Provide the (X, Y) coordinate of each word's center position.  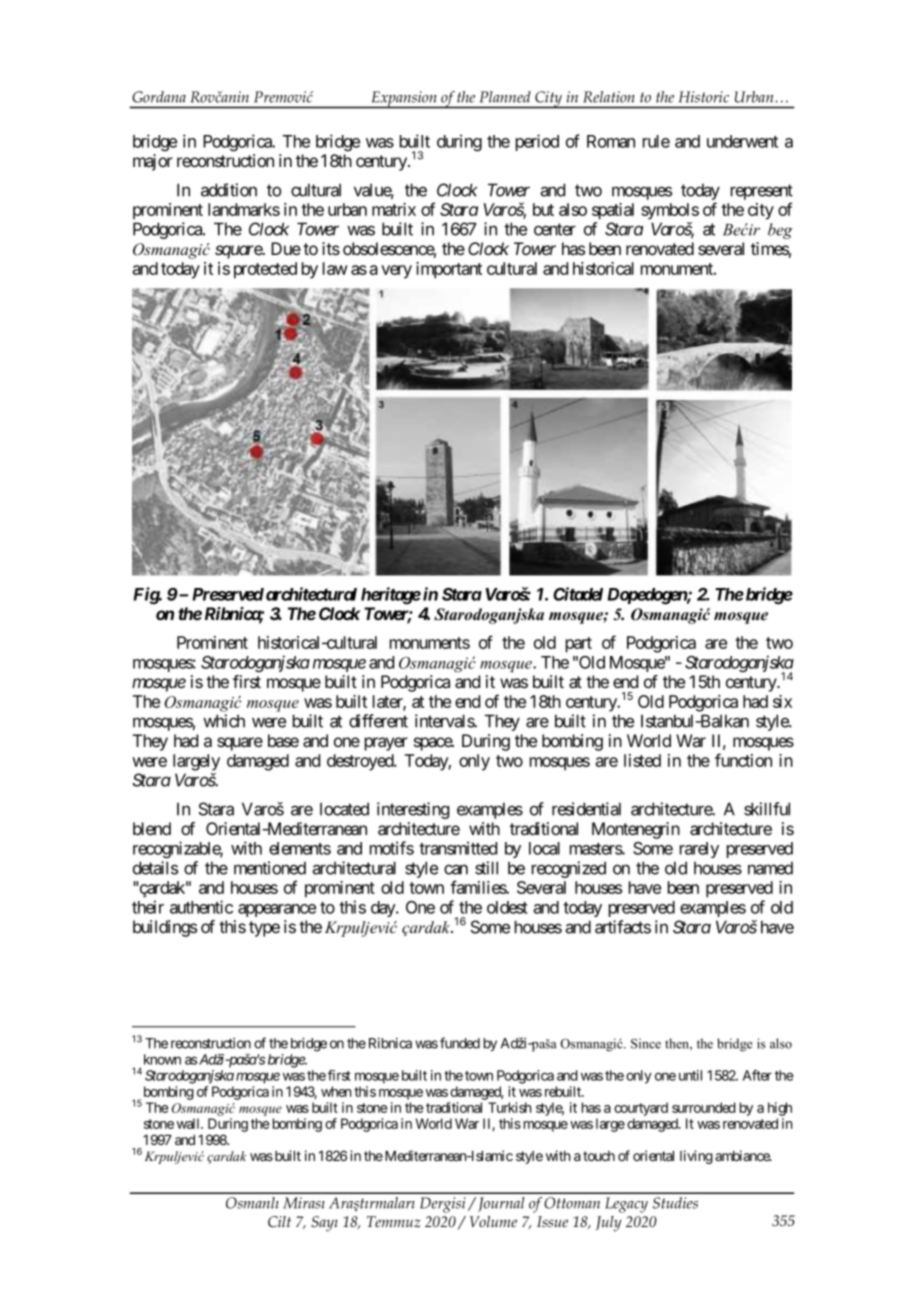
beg (780, 231)
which (224, 721)
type (264, 929)
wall (189, 1123)
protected (265, 270)
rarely (699, 850)
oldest (507, 907)
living (696, 1157)
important (449, 270)
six (782, 701)
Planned (505, 97)
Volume (493, 1221)
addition (229, 190)
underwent (742, 141)
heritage (391, 595)
